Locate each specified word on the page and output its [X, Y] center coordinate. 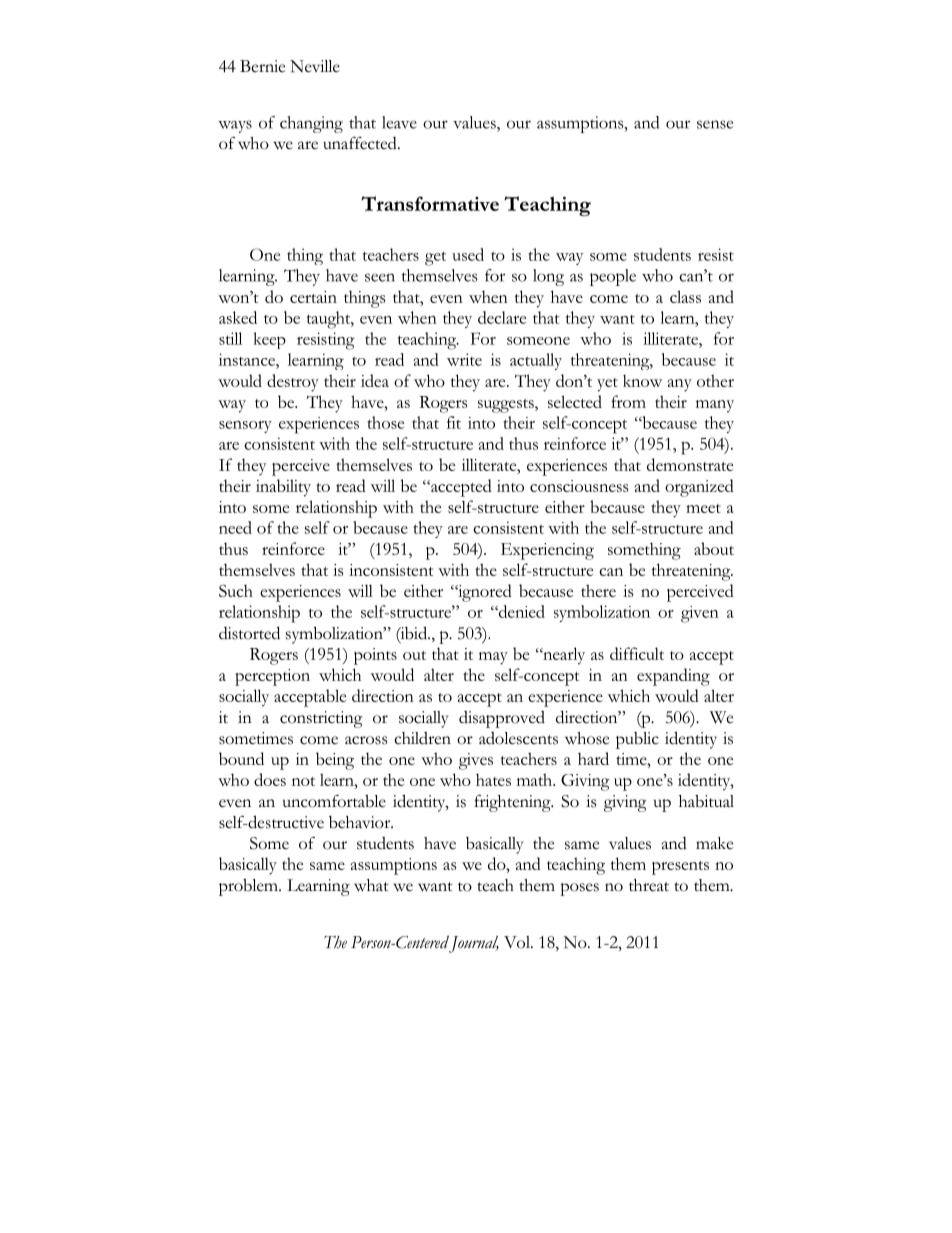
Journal [474, 944]
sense [715, 124]
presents [680, 868]
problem [249, 887]
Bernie [262, 66]
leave [399, 122]
